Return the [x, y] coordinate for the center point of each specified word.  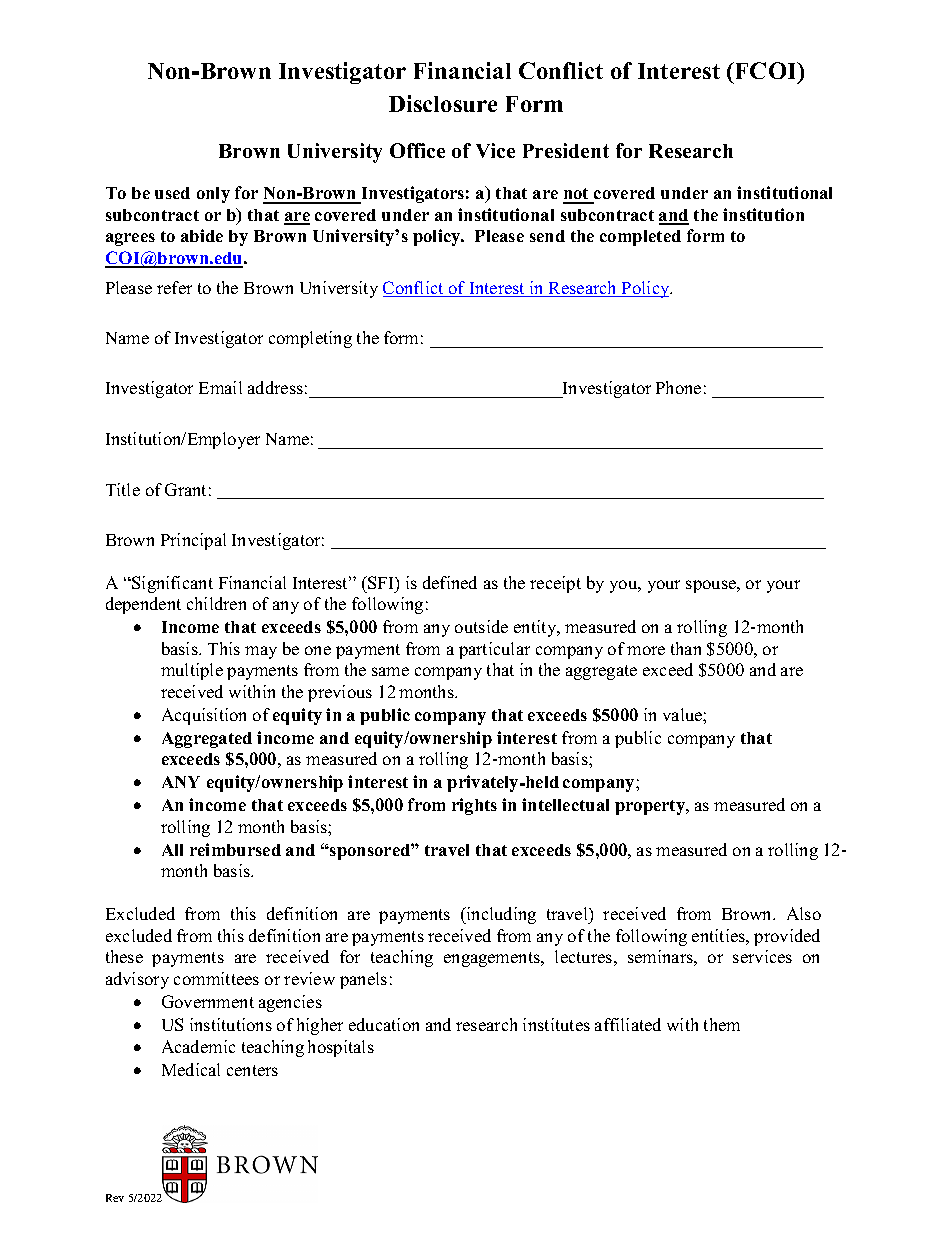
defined [450, 582]
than [686, 648]
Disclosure [443, 103]
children [216, 603]
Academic [198, 1046]
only [213, 195]
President [566, 150]
